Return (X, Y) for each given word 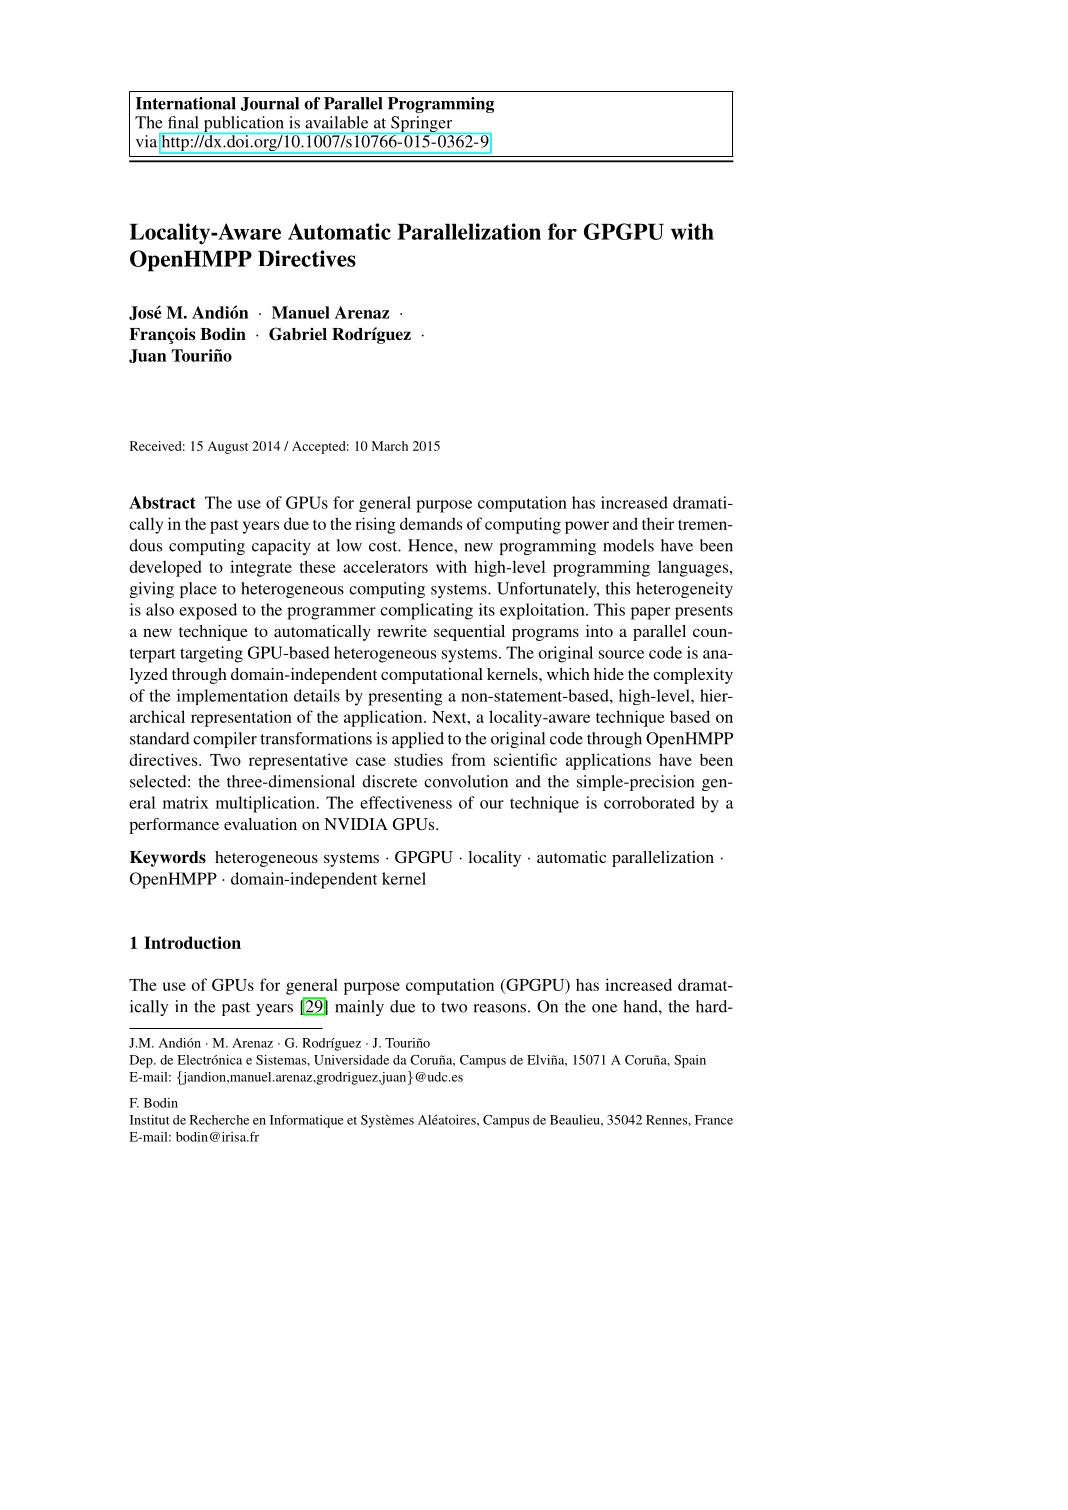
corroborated (649, 802)
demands (431, 523)
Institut (150, 1120)
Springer (422, 125)
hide (609, 674)
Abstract (162, 502)
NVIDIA (356, 824)
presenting (405, 697)
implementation (232, 697)
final (183, 122)
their (658, 523)
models (628, 545)
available (336, 122)
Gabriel (298, 334)
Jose (145, 312)
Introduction (192, 942)
